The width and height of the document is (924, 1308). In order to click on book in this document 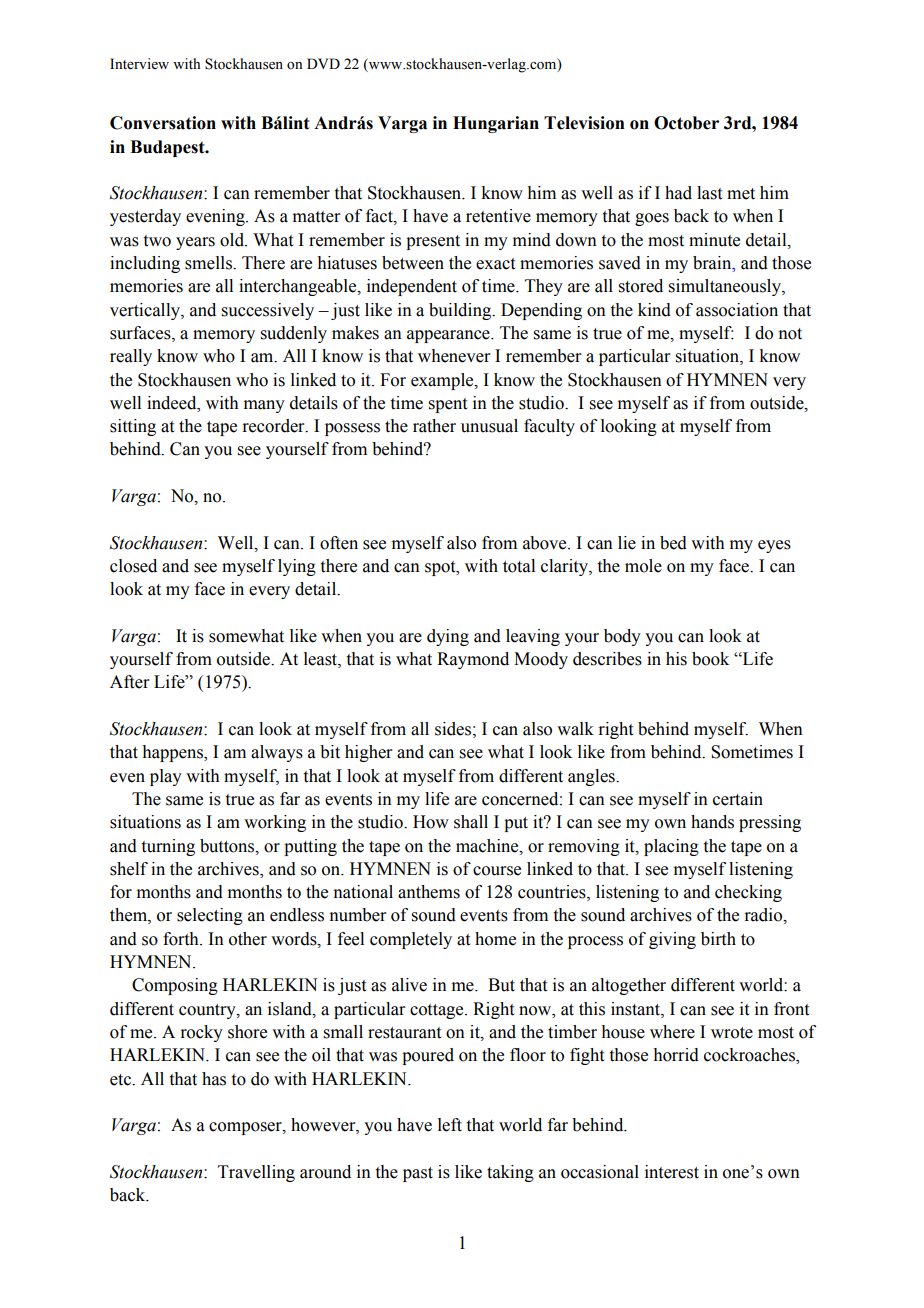, I will do `click(710, 659)`.
